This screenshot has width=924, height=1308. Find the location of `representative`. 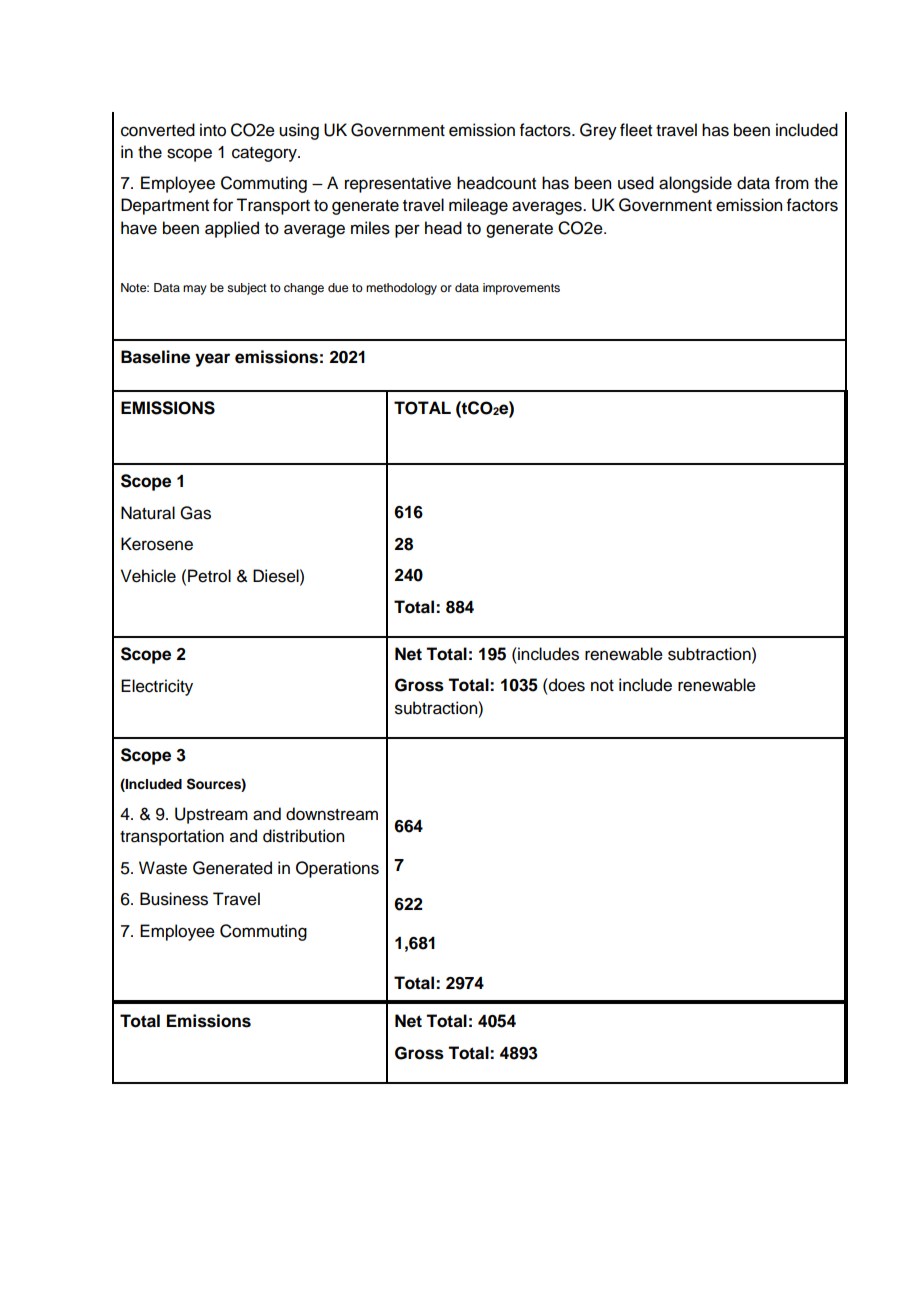

representative is located at coordinates (398, 184).
